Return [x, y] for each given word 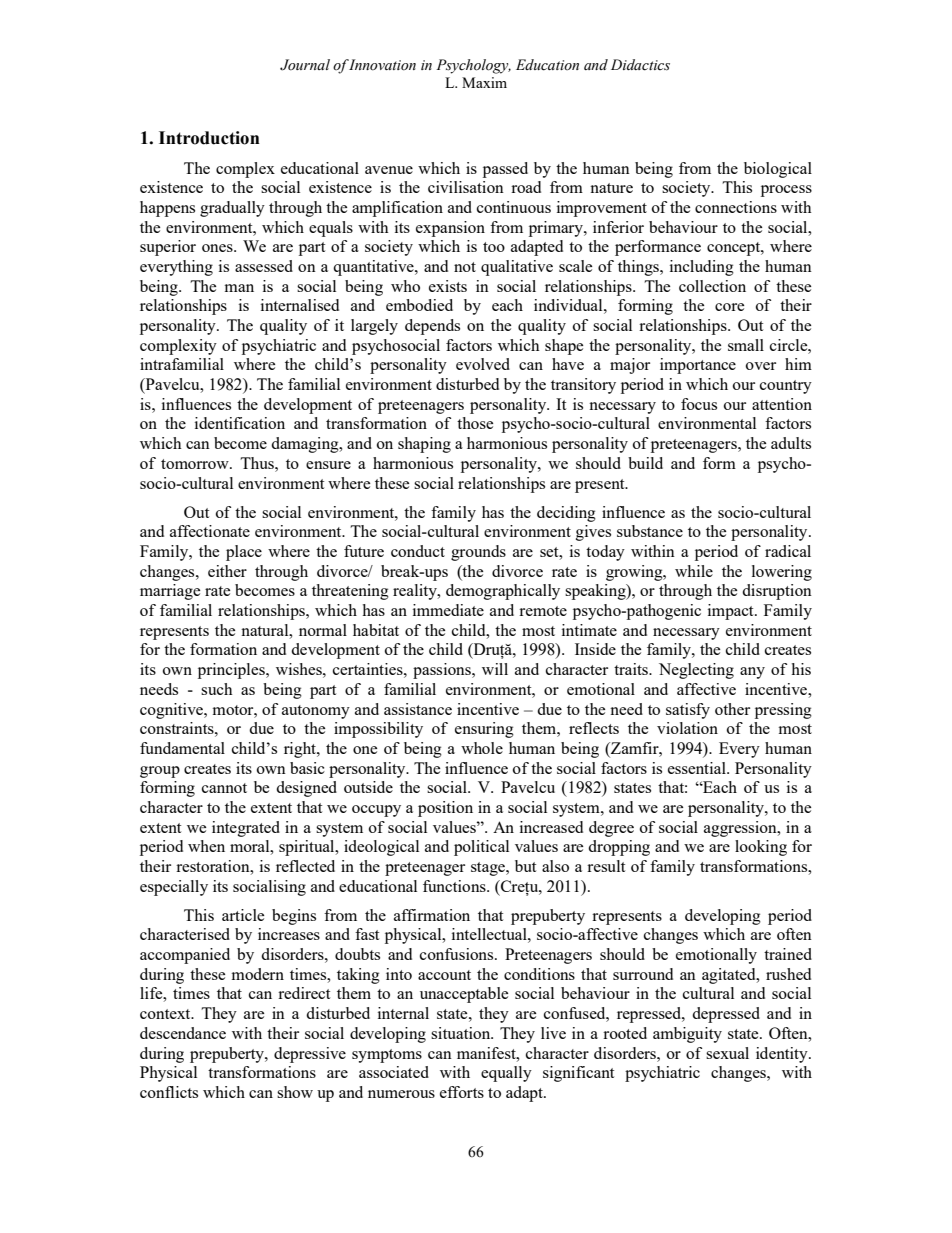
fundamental [182, 748]
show [295, 1092]
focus [699, 404]
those [475, 423]
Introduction [209, 138]
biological [778, 170]
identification [240, 423]
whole [482, 748]
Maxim [484, 82]
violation [687, 728]
